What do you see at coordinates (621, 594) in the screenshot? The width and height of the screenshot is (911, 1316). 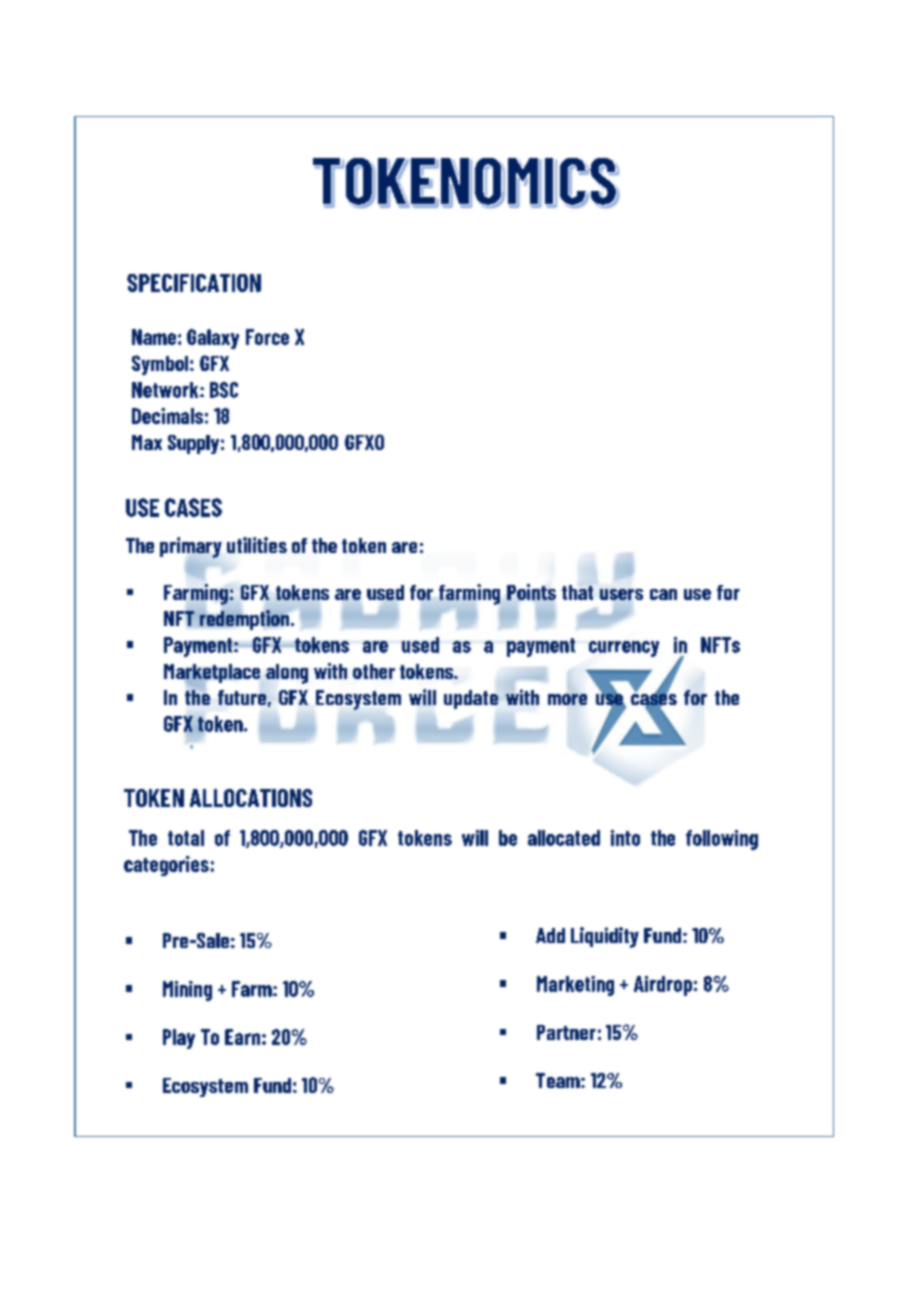 I see `users` at bounding box center [621, 594].
